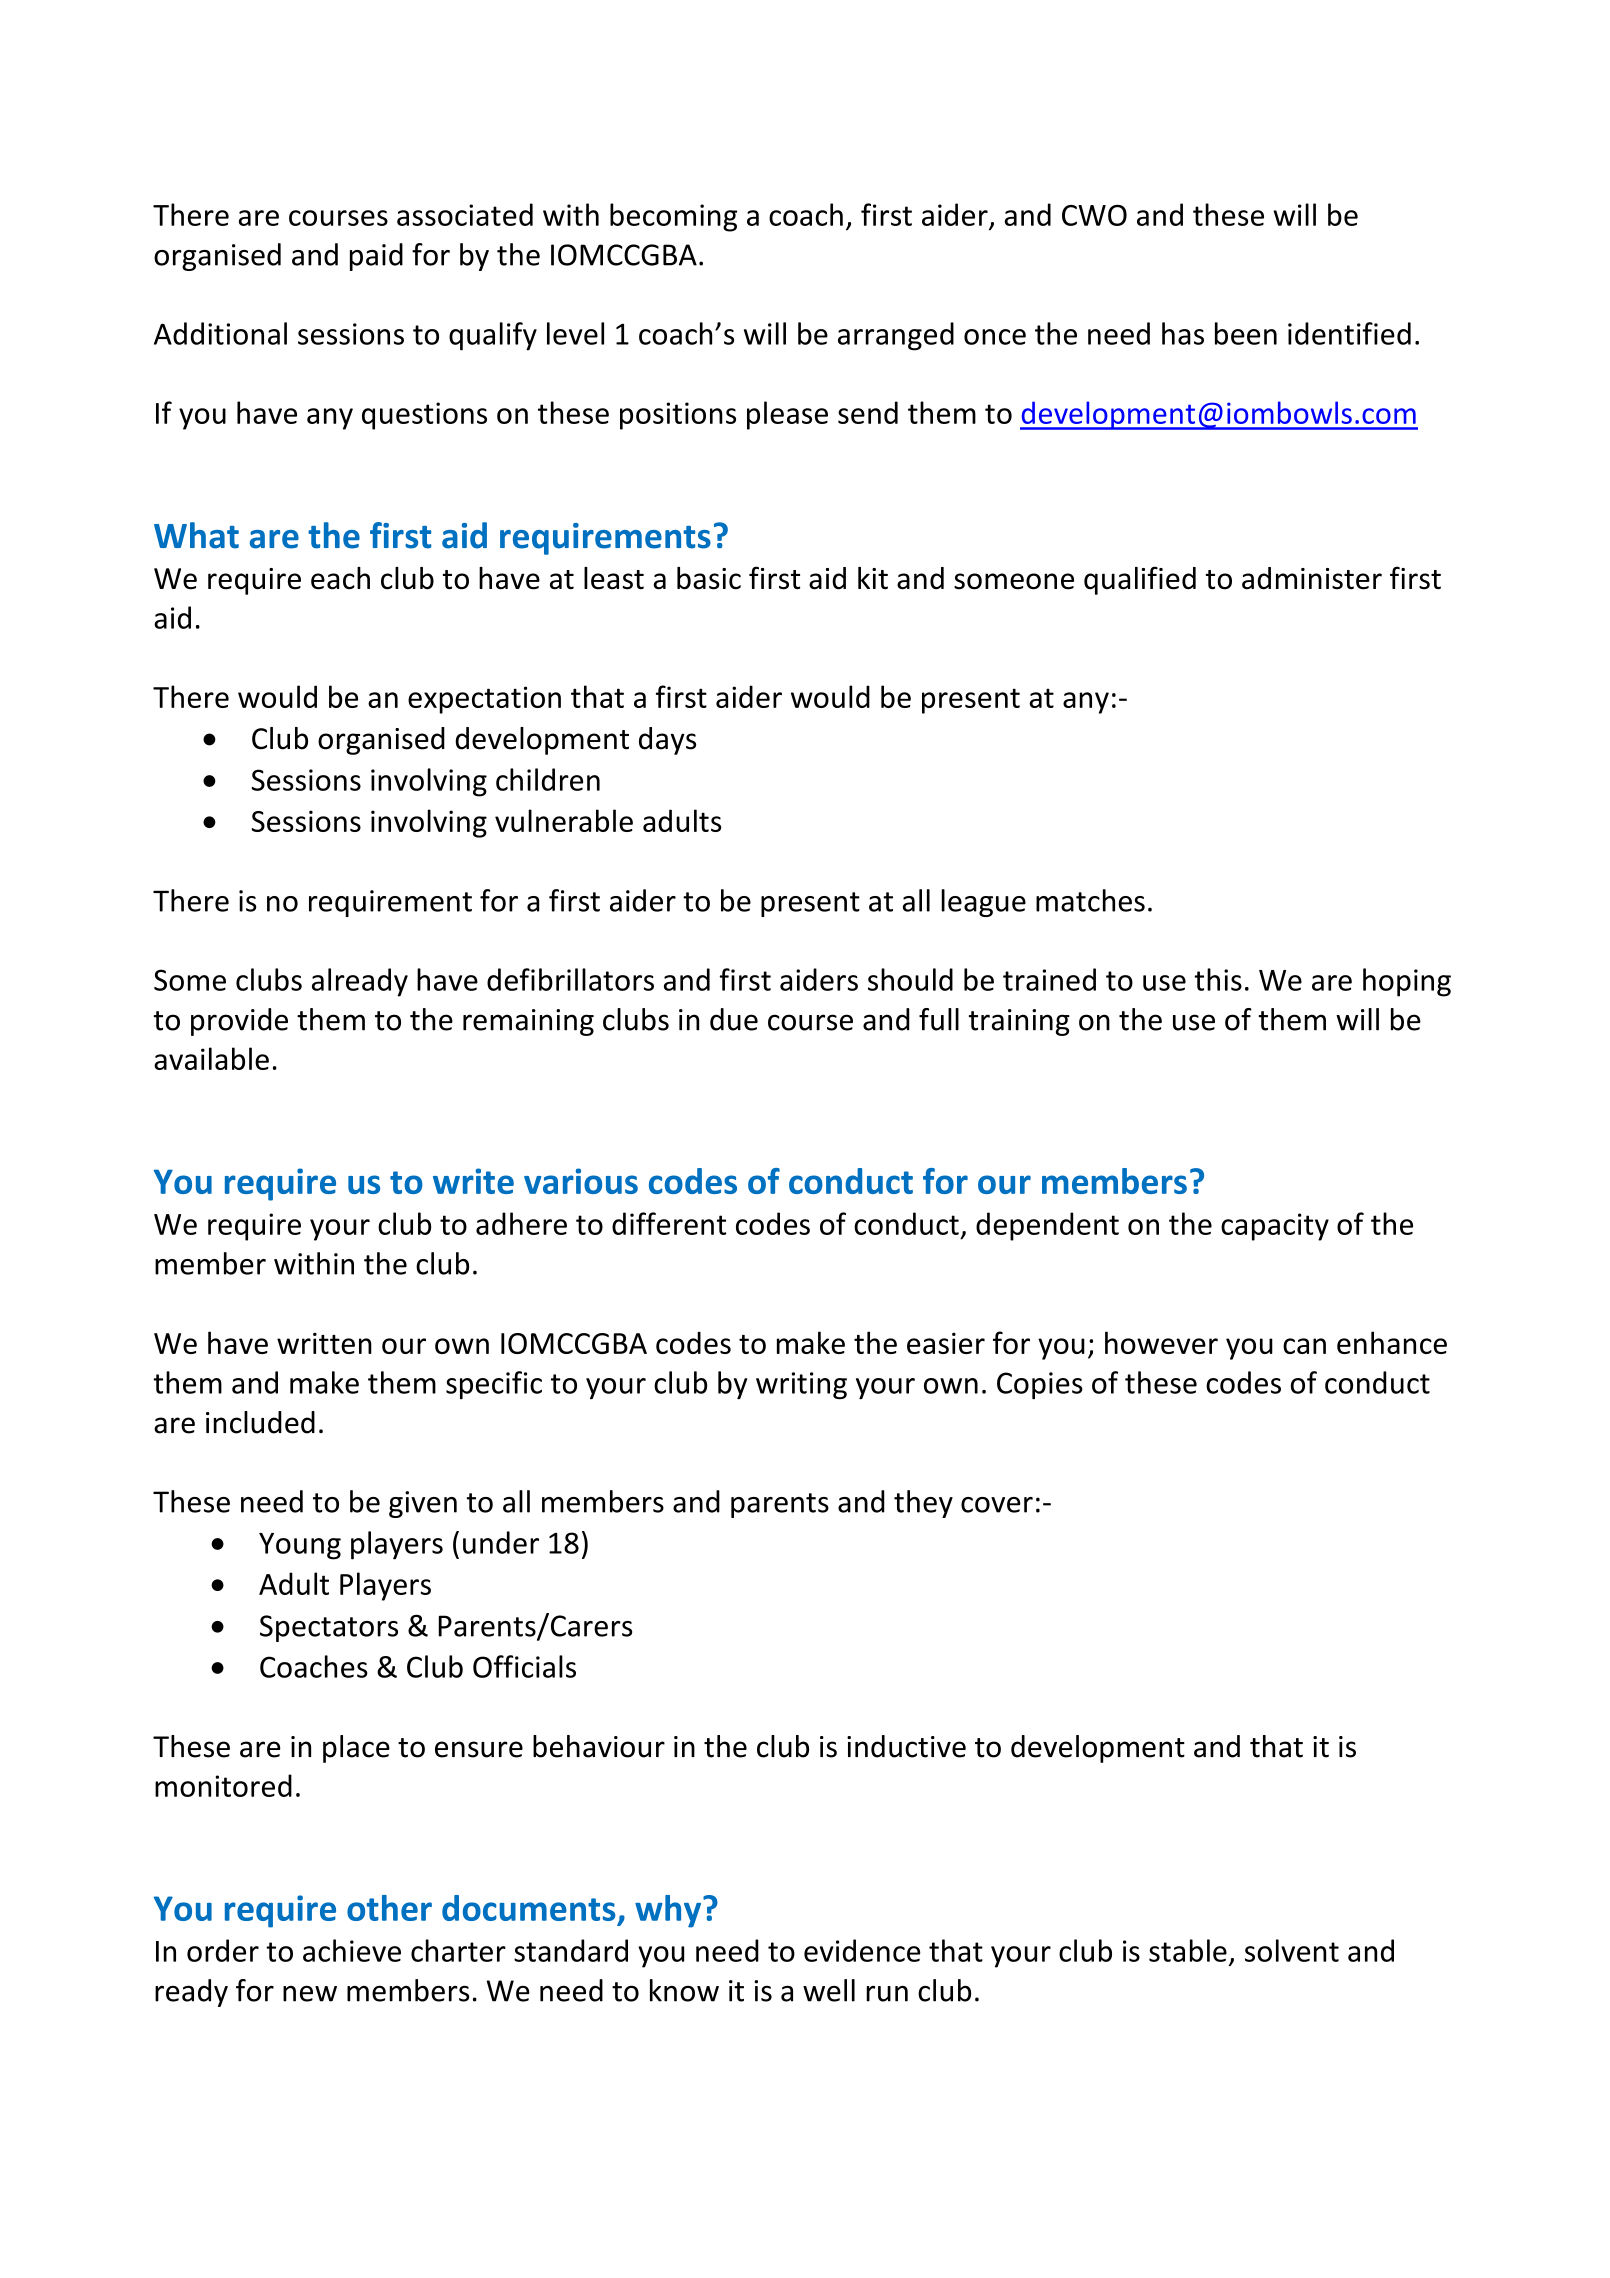  Describe the element at coordinates (896, 336) in the image. I see `arranged` at that location.
